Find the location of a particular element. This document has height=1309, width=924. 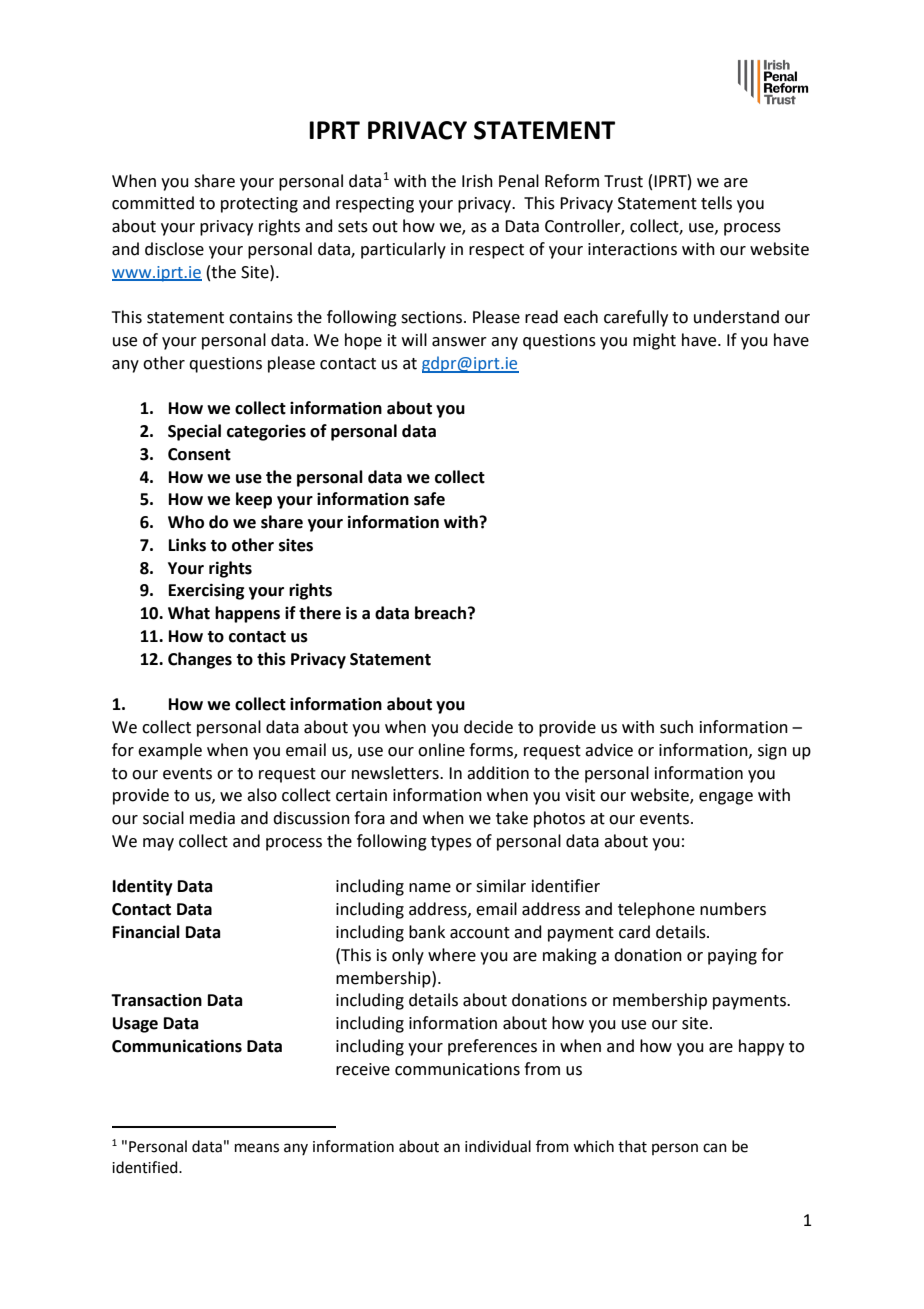

individual is located at coordinates (498, 1146).
